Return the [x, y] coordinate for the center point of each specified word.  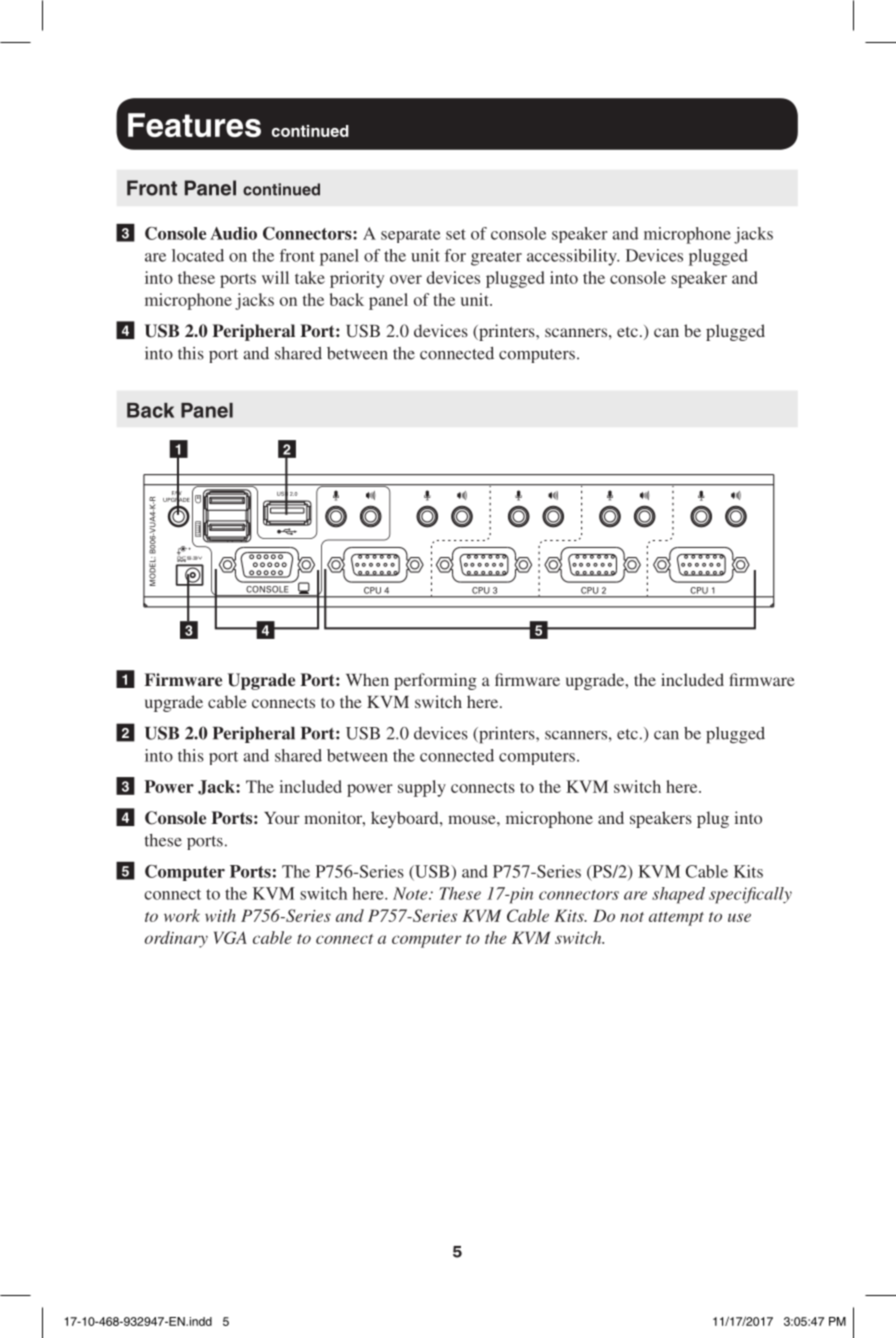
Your [282, 818]
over [406, 279]
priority [357, 279]
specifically [750, 895]
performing [435, 681]
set [456, 234]
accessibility [573, 257]
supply [422, 788]
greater [496, 258]
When [367, 679]
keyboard [406, 819]
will [275, 277]
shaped [678, 895]
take [310, 277]
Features [194, 125]
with [220, 915]
